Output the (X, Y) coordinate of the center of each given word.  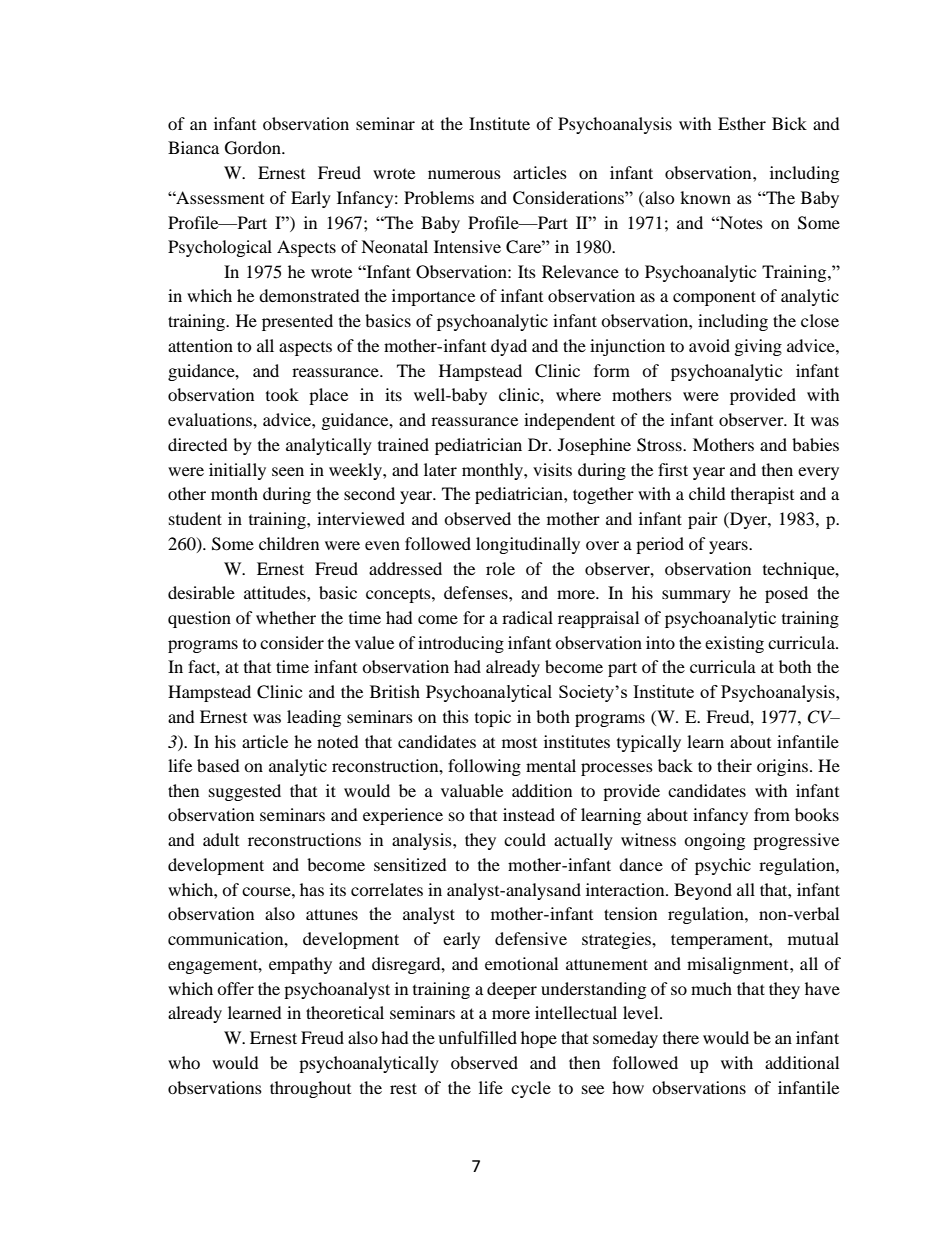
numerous (464, 174)
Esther (742, 123)
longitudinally (528, 545)
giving (758, 347)
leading (314, 718)
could (525, 839)
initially (237, 471)
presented (297, 322)
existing (734, 644)
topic (493, 718)
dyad (509, 347)
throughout (310, 1089)
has (312, 889)
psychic (723, 866)
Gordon (254, 148)
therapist (762, 495)
